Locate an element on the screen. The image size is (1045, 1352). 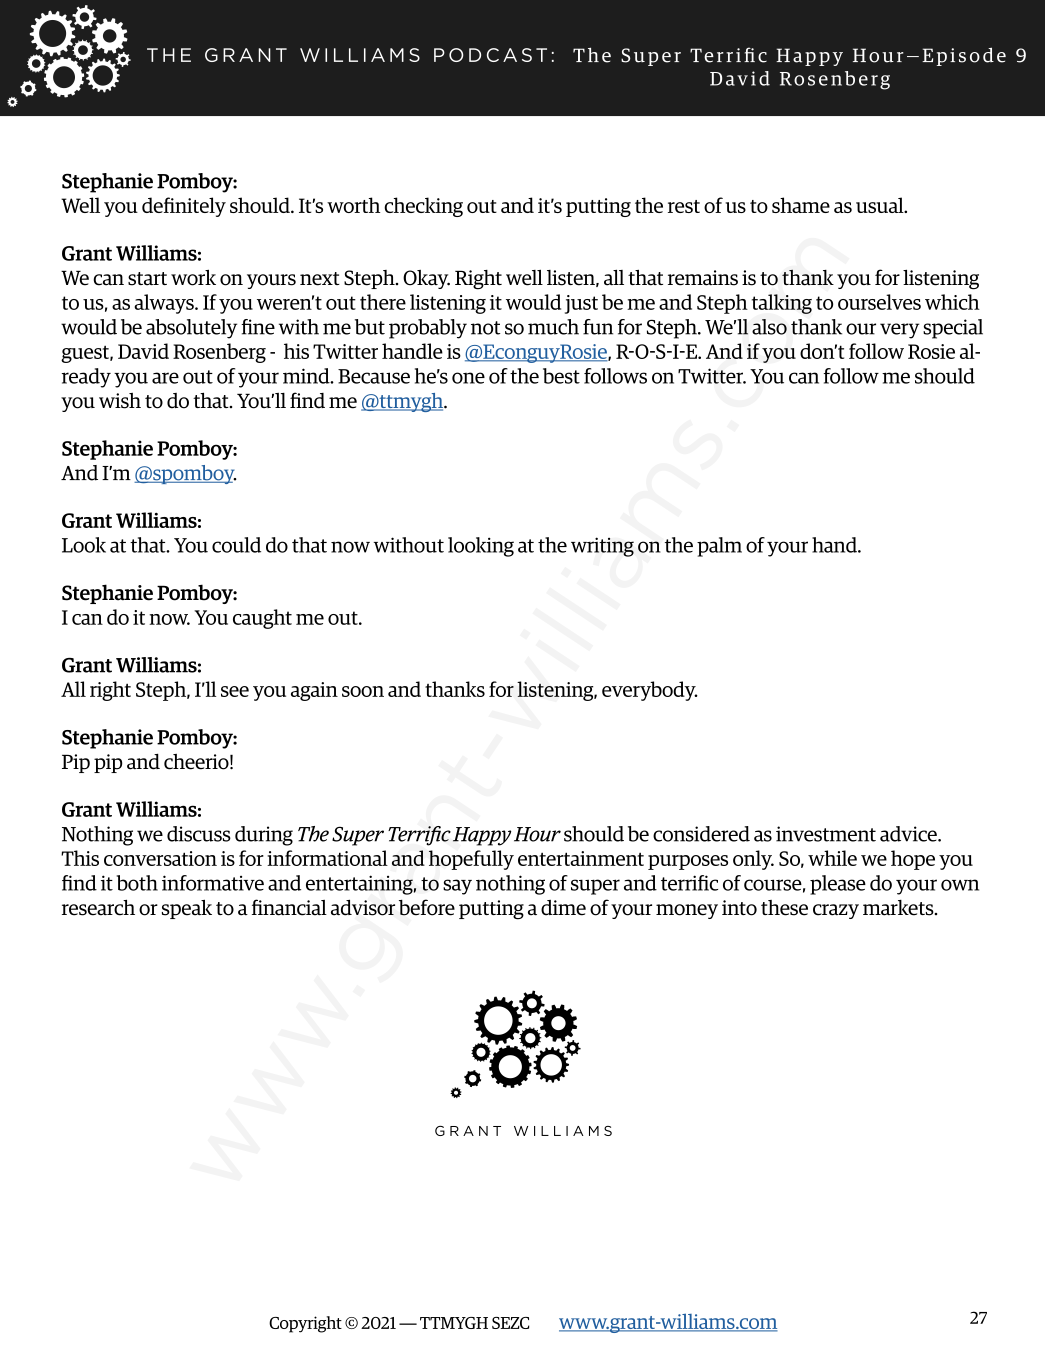
usual is located at coordinates (881, 205).
